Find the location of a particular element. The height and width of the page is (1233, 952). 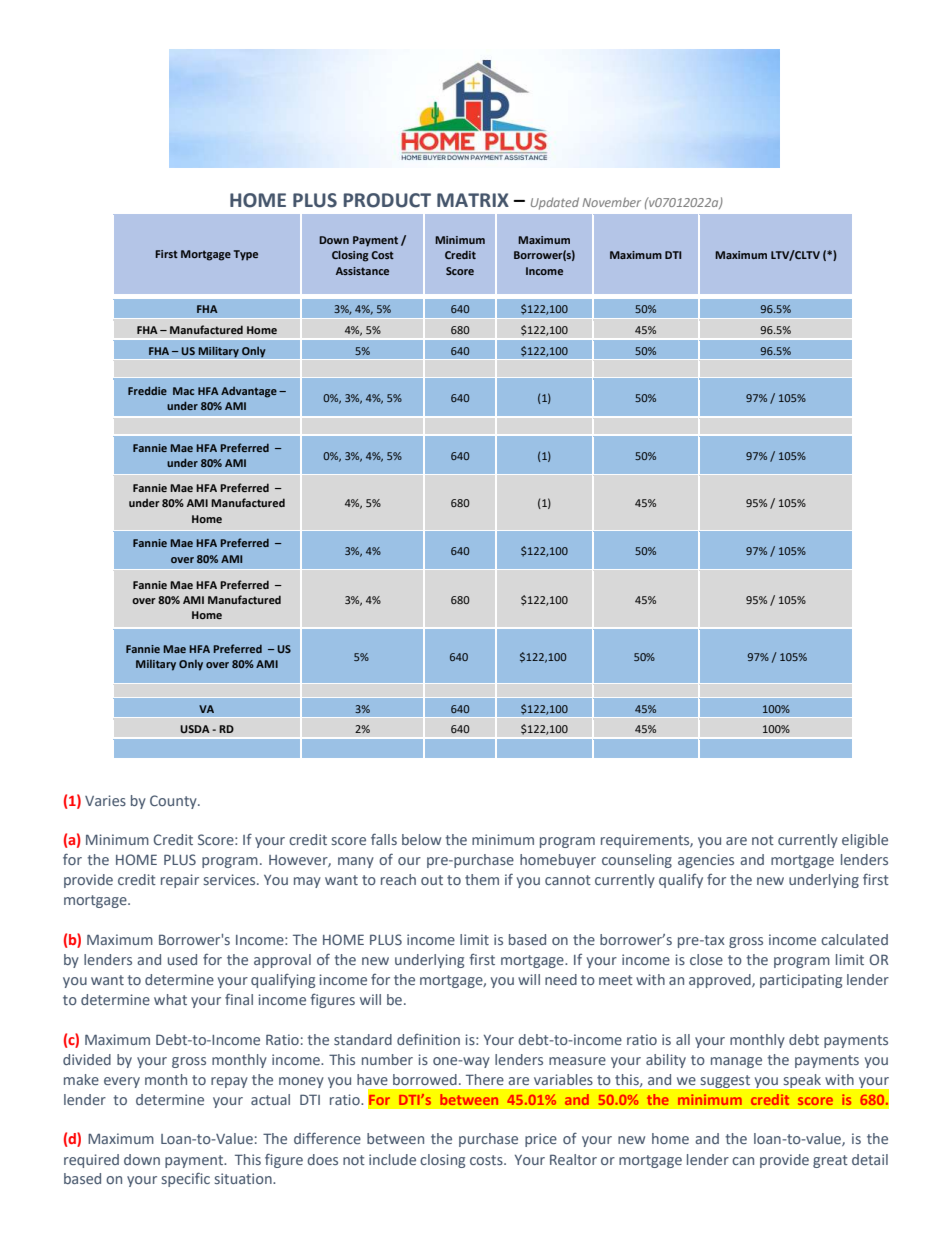

MATRIX is located at coordinates (473, 200).
